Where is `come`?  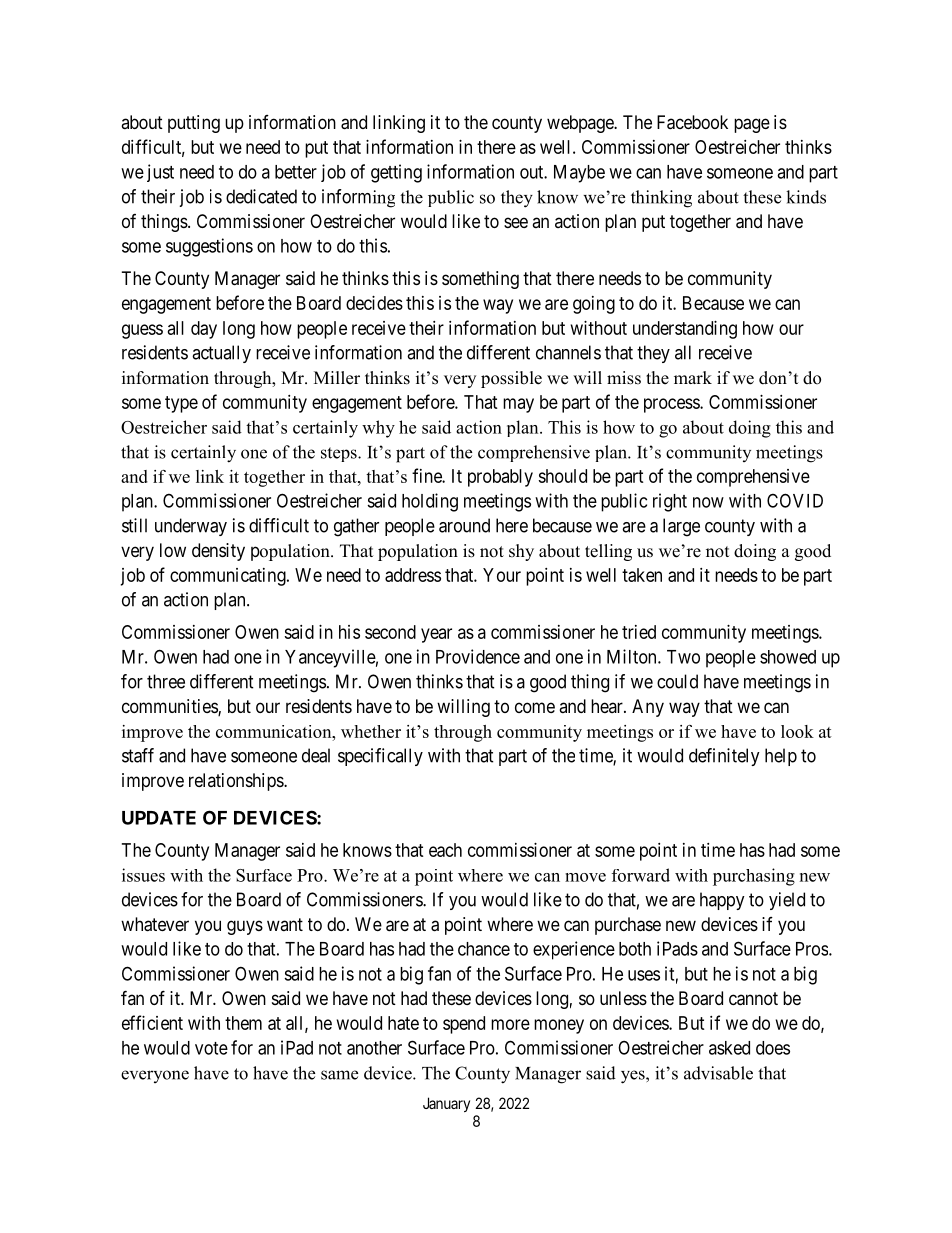 come is located at coordinates (535, 707).
